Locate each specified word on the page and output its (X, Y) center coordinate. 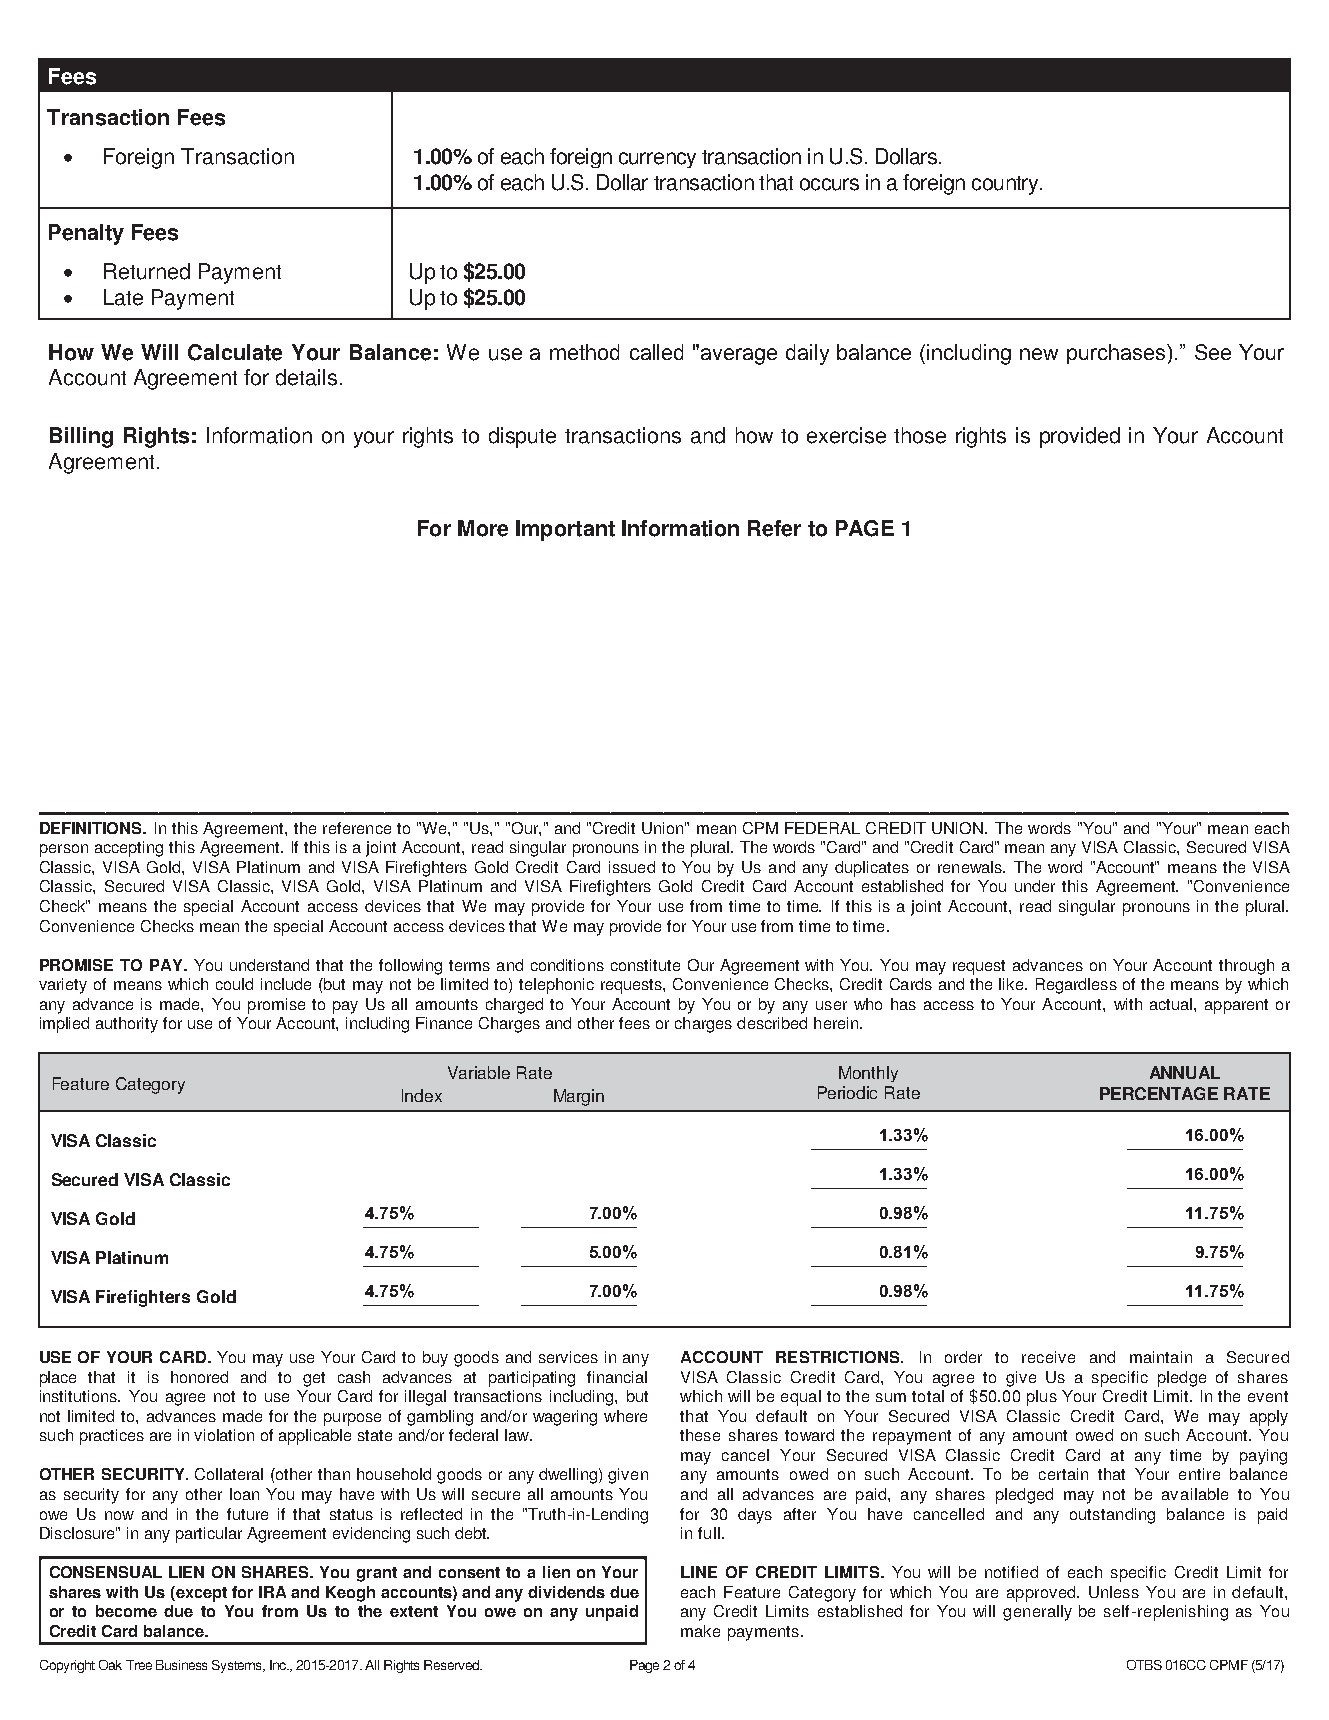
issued (632, 867)
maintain (1161, 1357)
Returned (147, 271)
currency (657, 160)
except (200, 1594)
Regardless (1076, 986)
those (920, 435)
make (700, 1631)
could (234, 984)
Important (565, 530)
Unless (1114, 1592)
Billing (81, 437)
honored (199, 1377)
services (568, 1357)
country (1006, 185)
